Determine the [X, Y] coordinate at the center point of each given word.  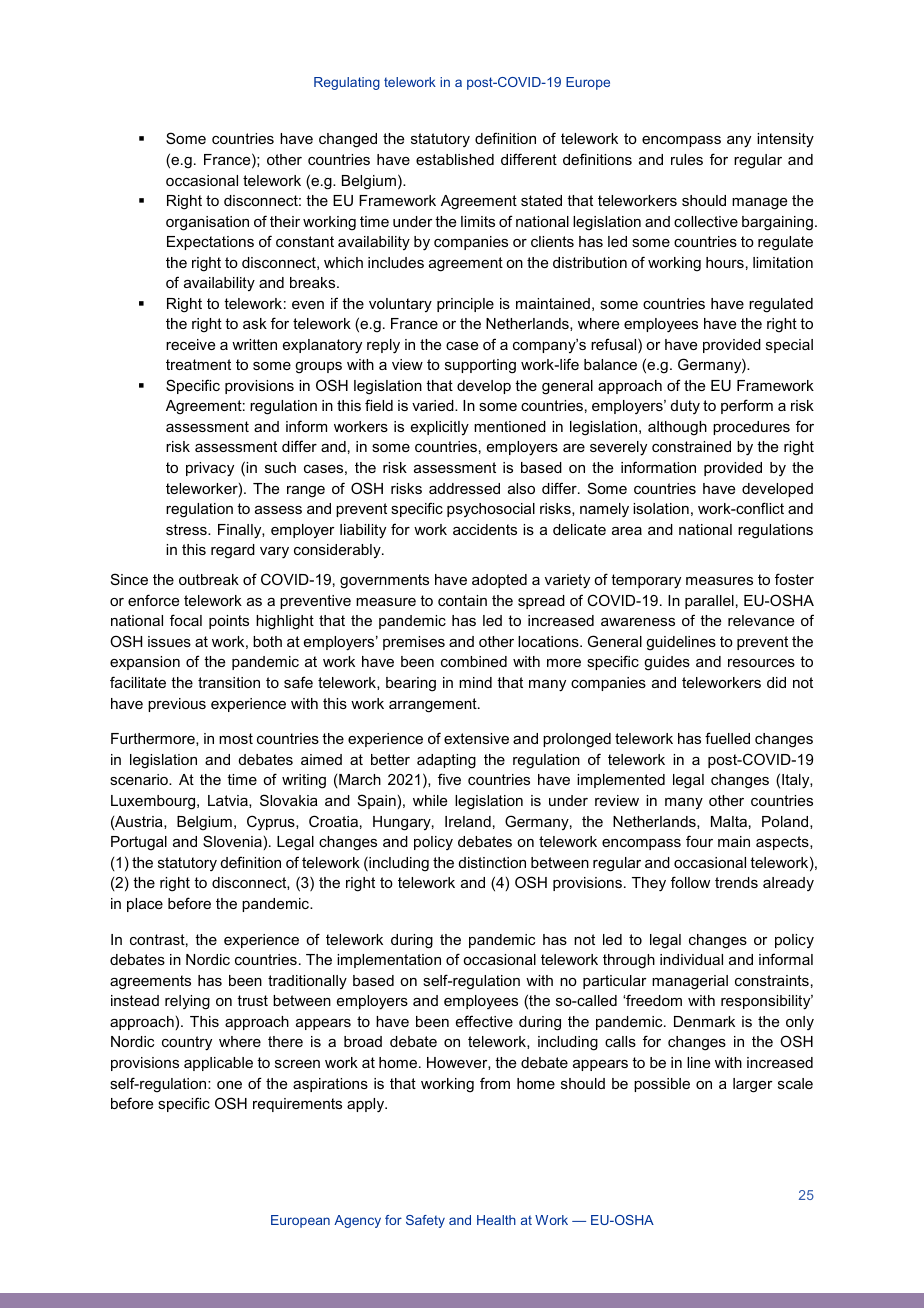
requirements [297, 1105]
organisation [207, 223]
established [455, 159]
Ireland [468, 821]
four [699, 841]
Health [496, 1220]
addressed [464, 488]
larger [753, 1085]
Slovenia [232, 841]
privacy [210, 469]
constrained [691, 446]
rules [687, 159]
